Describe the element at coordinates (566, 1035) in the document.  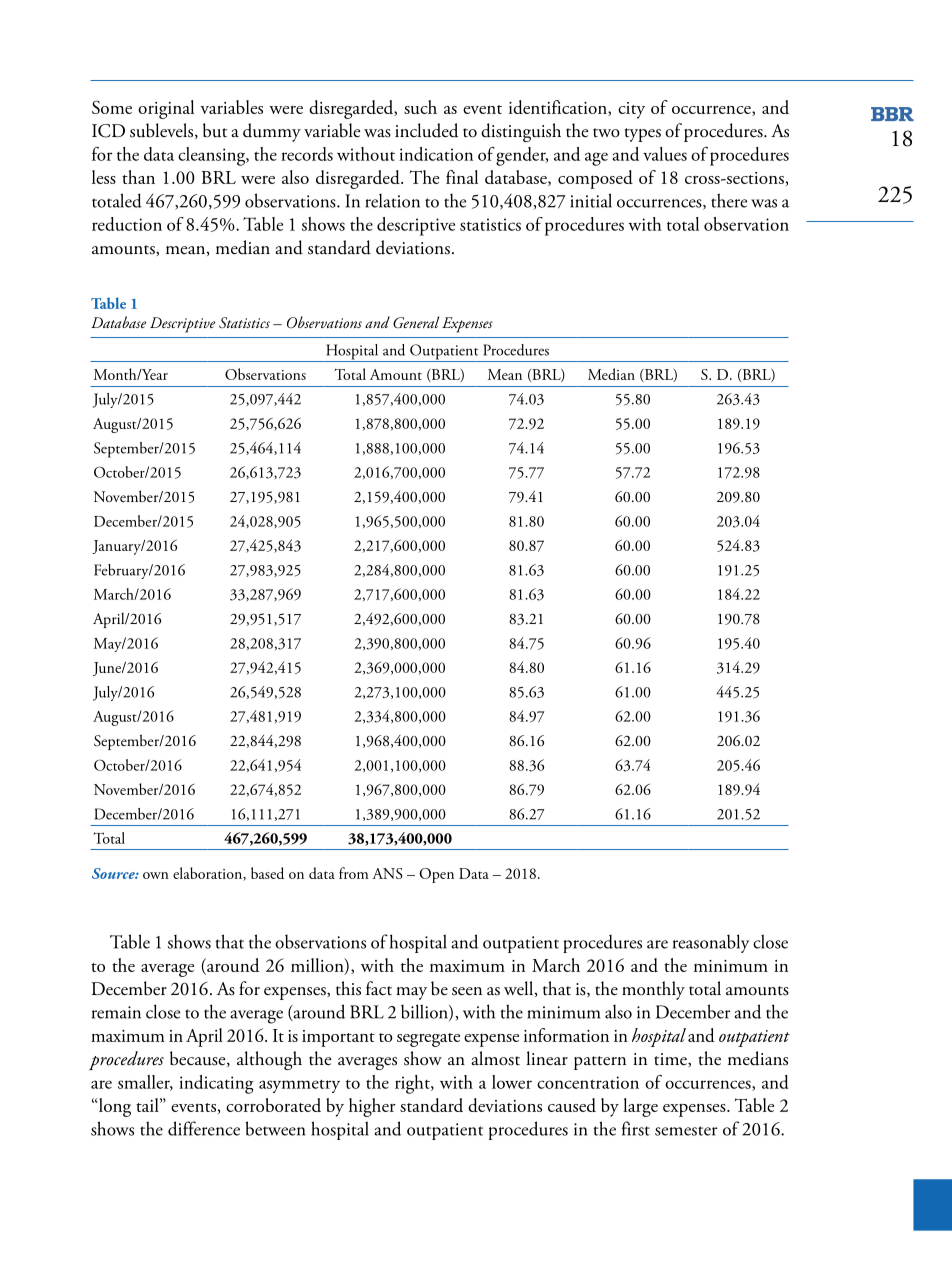
I see `information` at that location.
